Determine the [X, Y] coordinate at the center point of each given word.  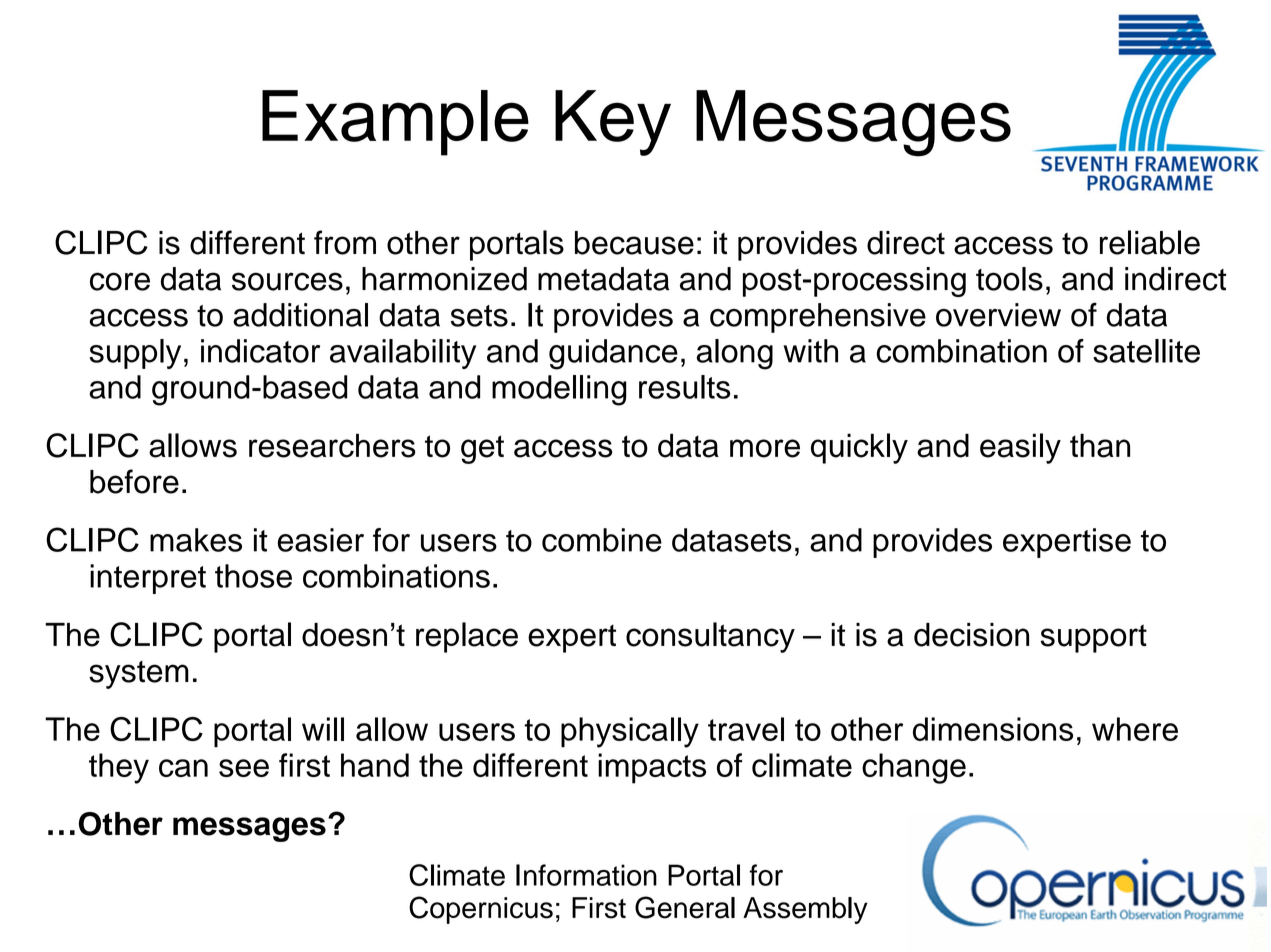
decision [971, 635]
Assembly [805, 910]
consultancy [710, 637]
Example [395, 123]
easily [1020, 448]
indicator [260, 351]
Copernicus [481, 910]
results [684, 387]
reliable [1150, 242]
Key [613, 123]
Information [586, 875]
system [139, 675]
